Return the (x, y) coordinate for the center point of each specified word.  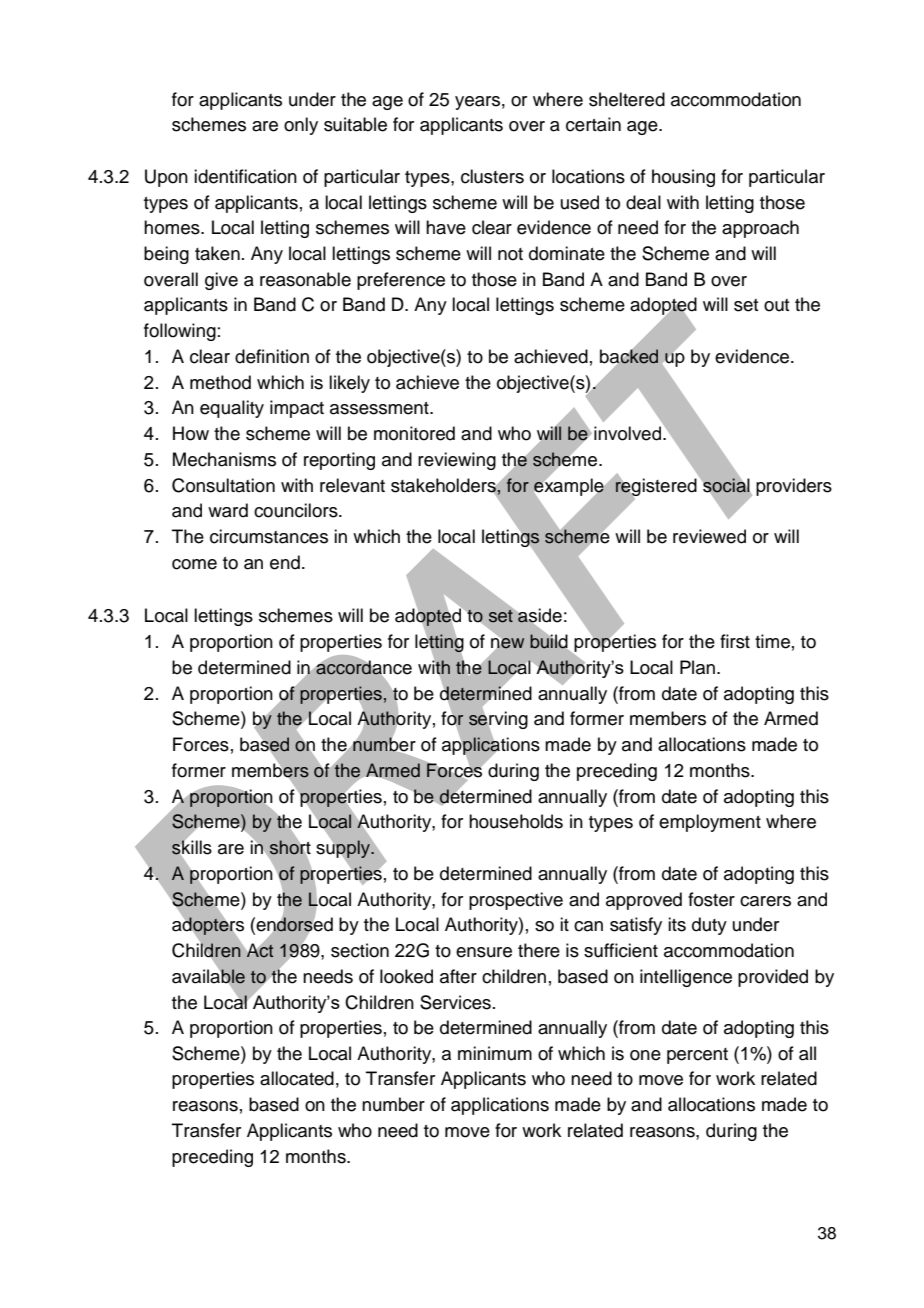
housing (683, 178)
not (510, 254)
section (360, 950)
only (301, 126)
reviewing (457, 461)
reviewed (709, 536)
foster (711, 899)
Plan (697, 667)
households (516, 821)
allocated (297, 1078)
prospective (516, 901)
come (194, 564)
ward (228, 510)
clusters (492, 176)
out (777, 305)
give (221, 281)
